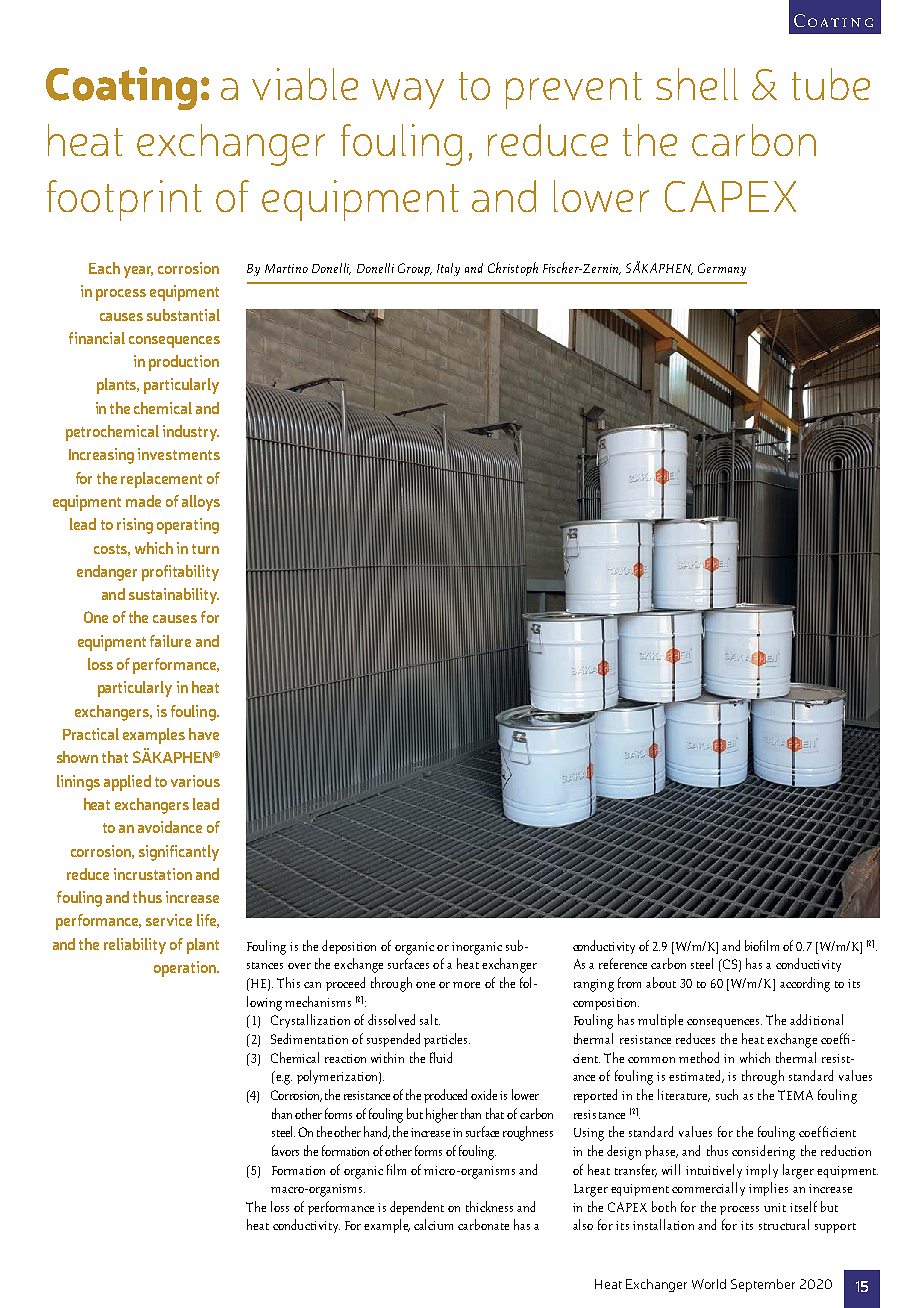 The width and height of the image is (924, 1308). Describe the element at coordinates (204, 734) in the image. I see `have` at that location.
